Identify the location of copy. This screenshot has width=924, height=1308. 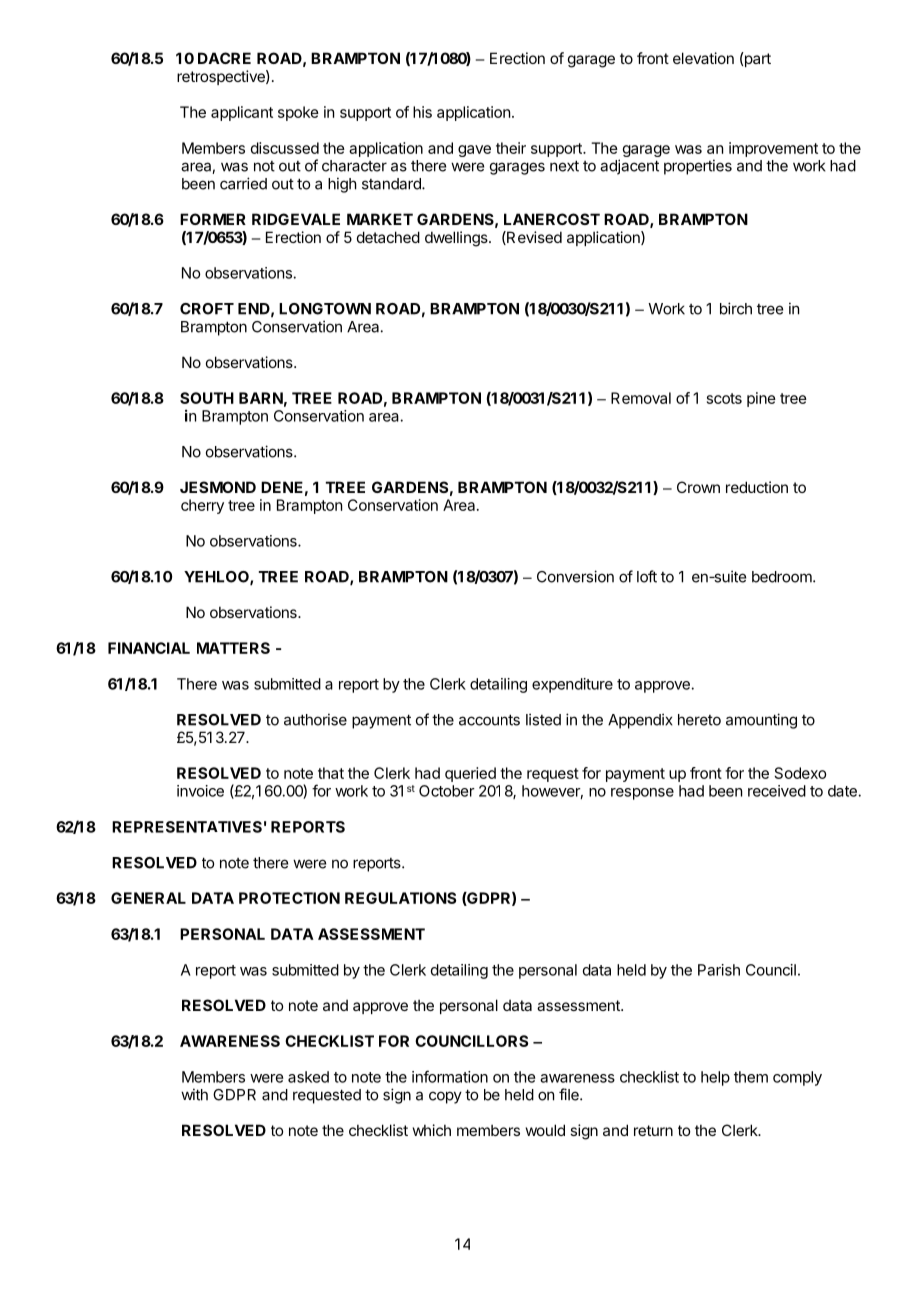
(445, 1097).
